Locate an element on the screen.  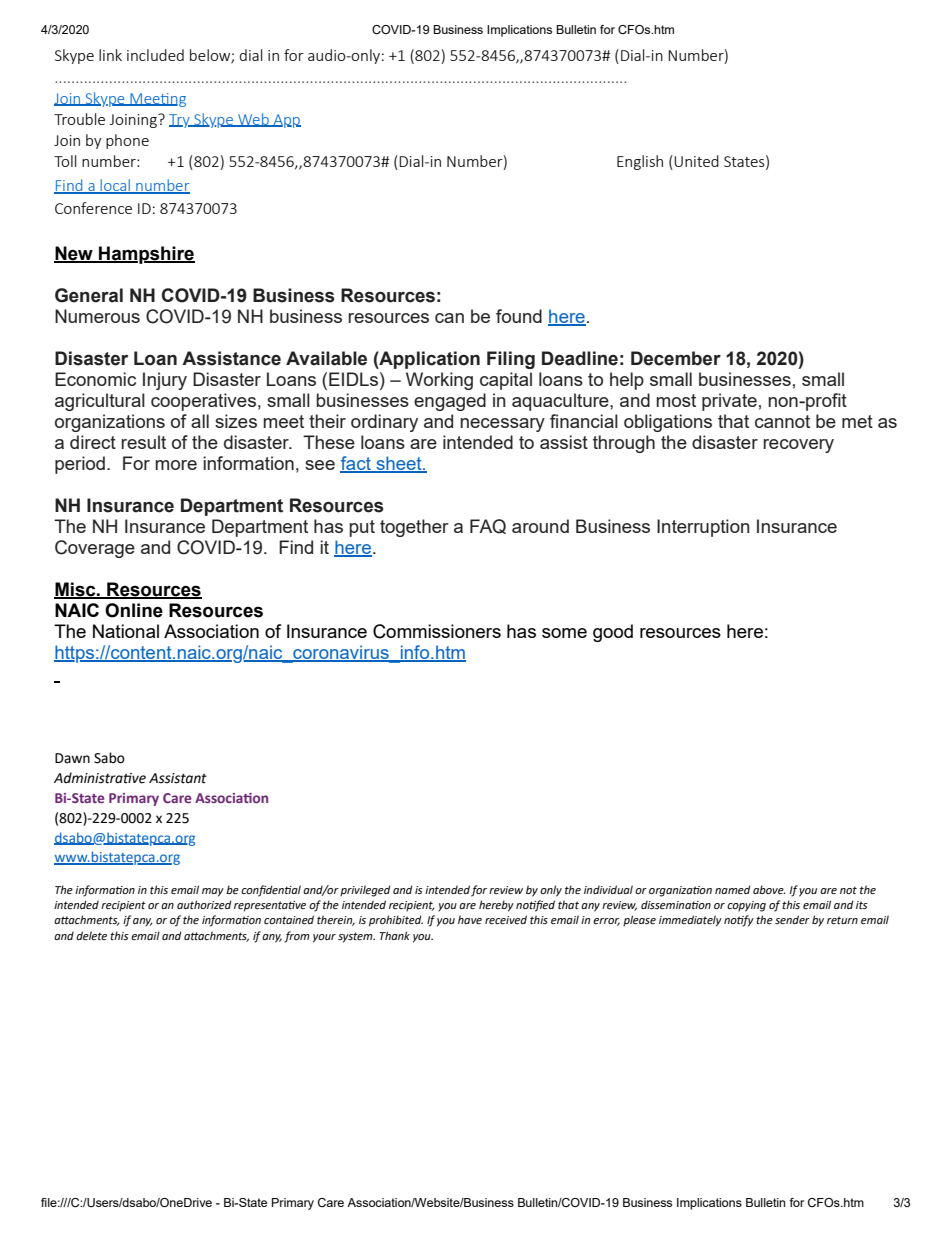
authorized is located at coordinates (204, 904).
